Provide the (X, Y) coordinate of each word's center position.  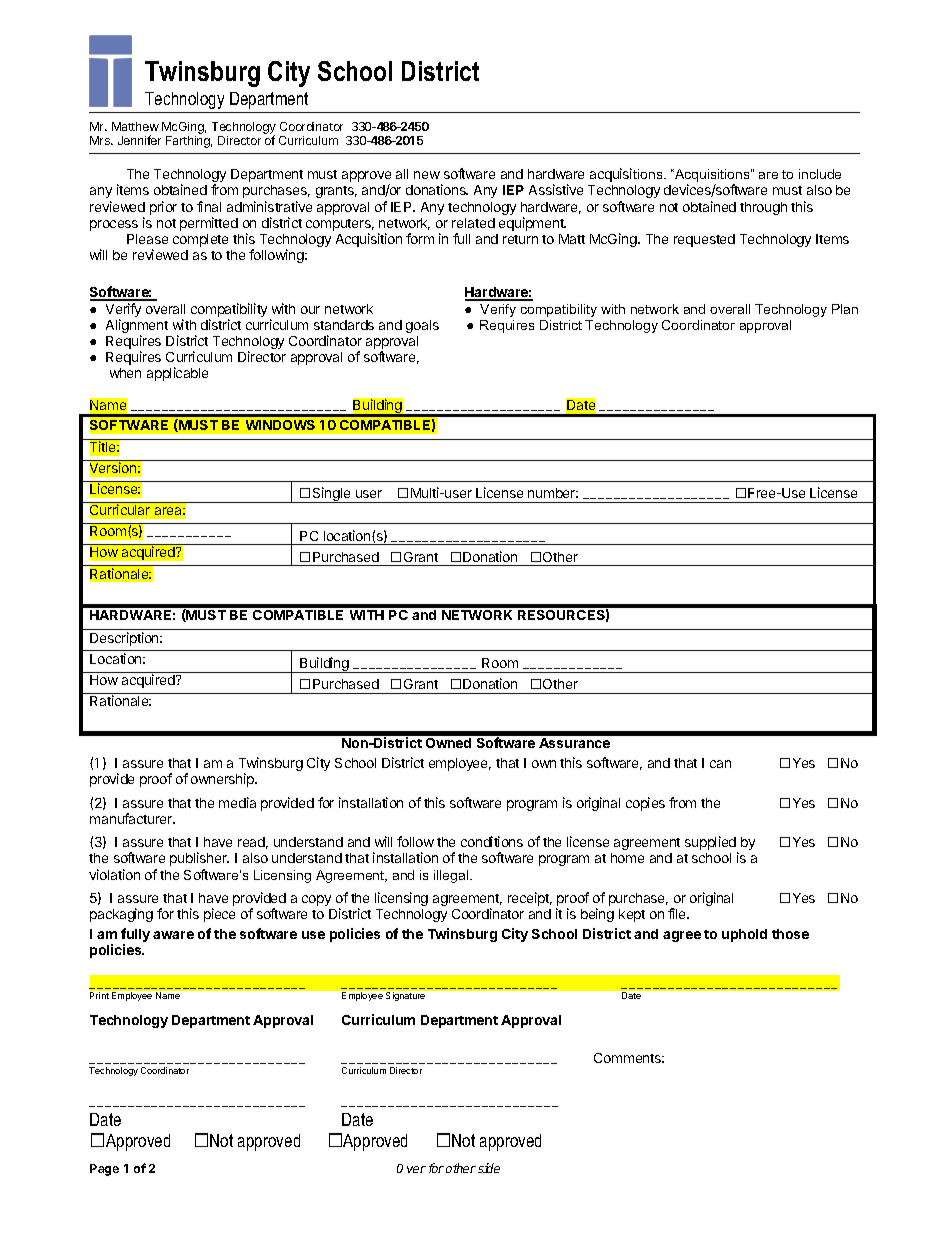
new (427, 175)
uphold (744, 935)
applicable (177, 374)
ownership (224, 780)
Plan (845, 309)
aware (173, 935)
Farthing (189, 142)
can (720, 764)
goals (422, 326)
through (763, 208)
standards (344, 325)
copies (645, 804)
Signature (405, 996)
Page (104, 1170)
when (125, 373)
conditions (492, 841)
